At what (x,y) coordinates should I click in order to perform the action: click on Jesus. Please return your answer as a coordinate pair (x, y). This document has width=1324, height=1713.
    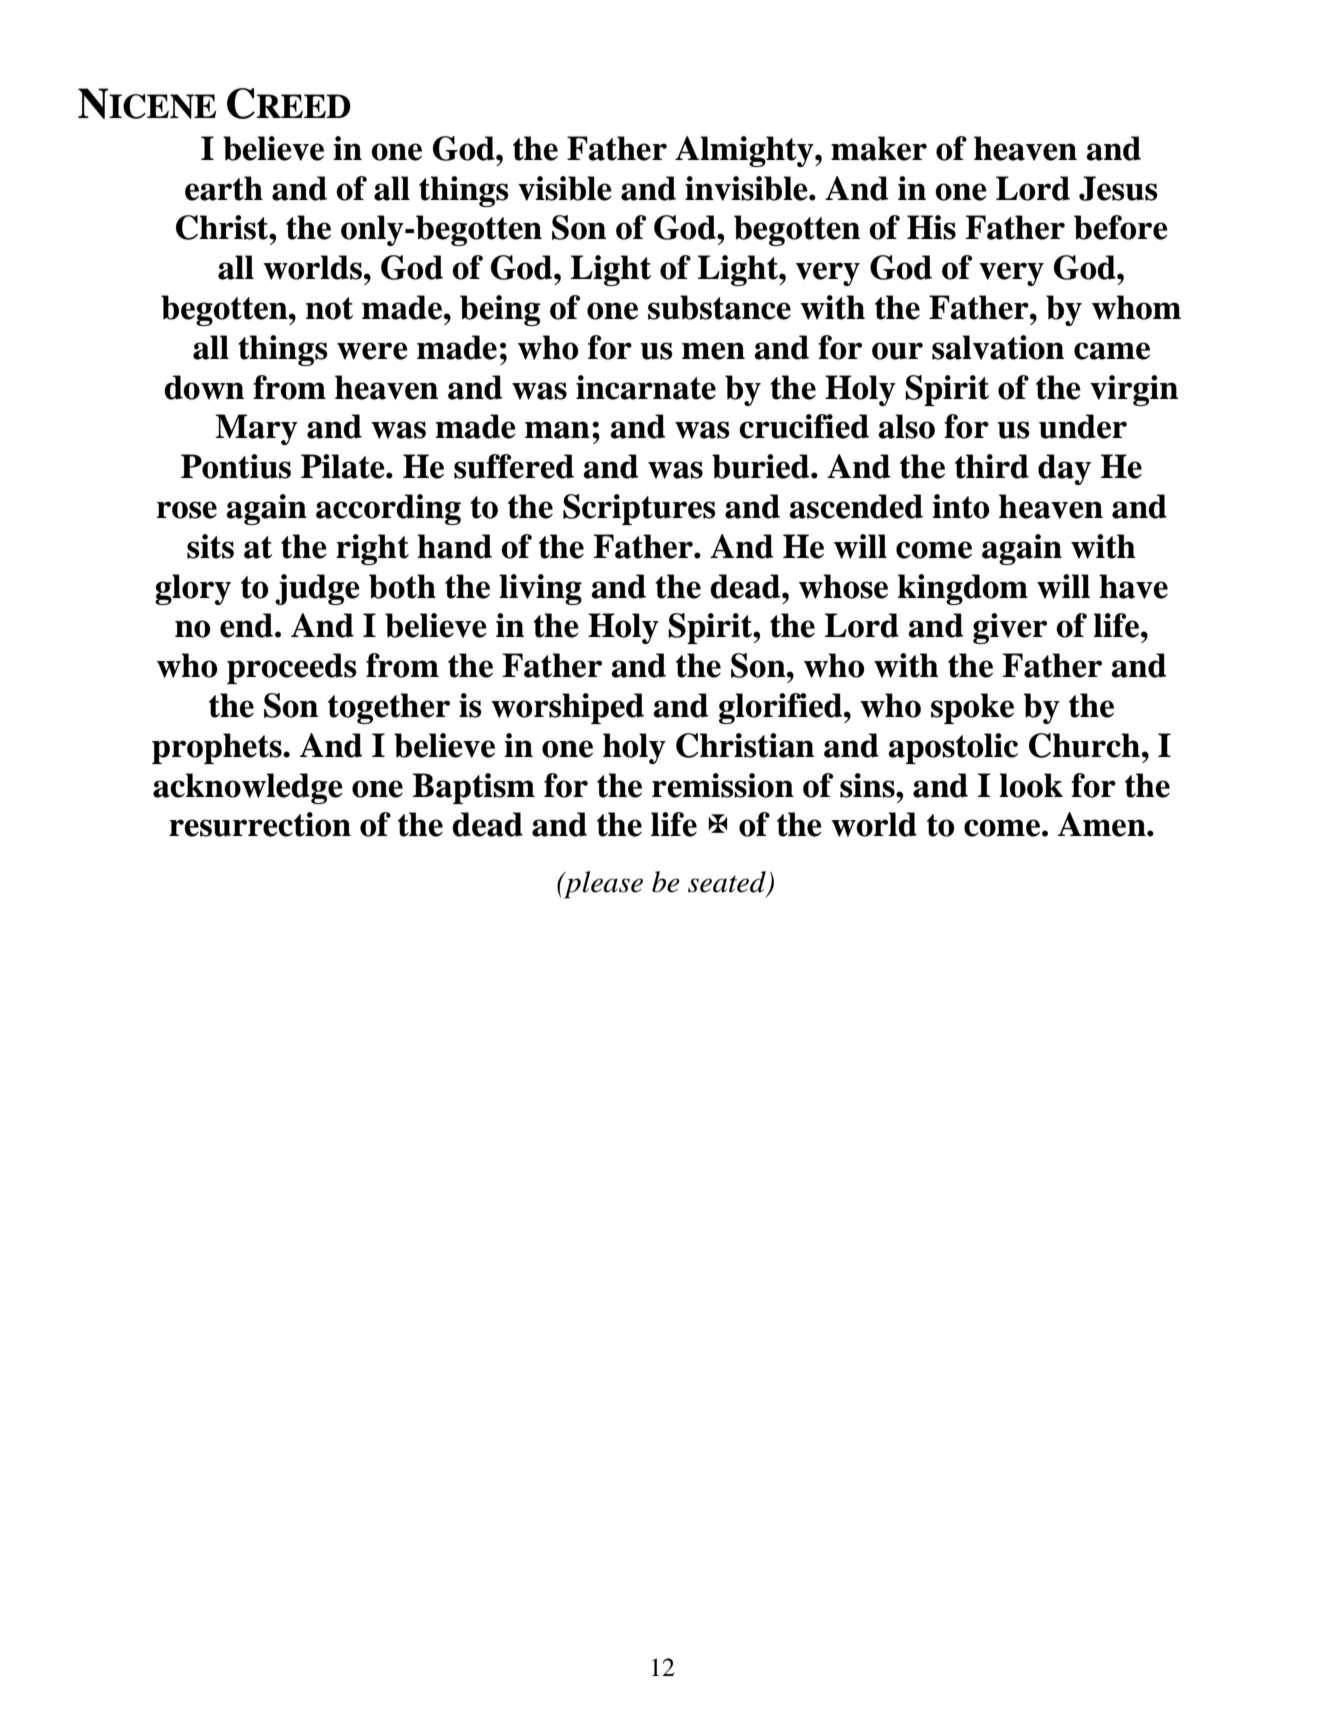
    Looking at the image, I should click on (1118, 188).
